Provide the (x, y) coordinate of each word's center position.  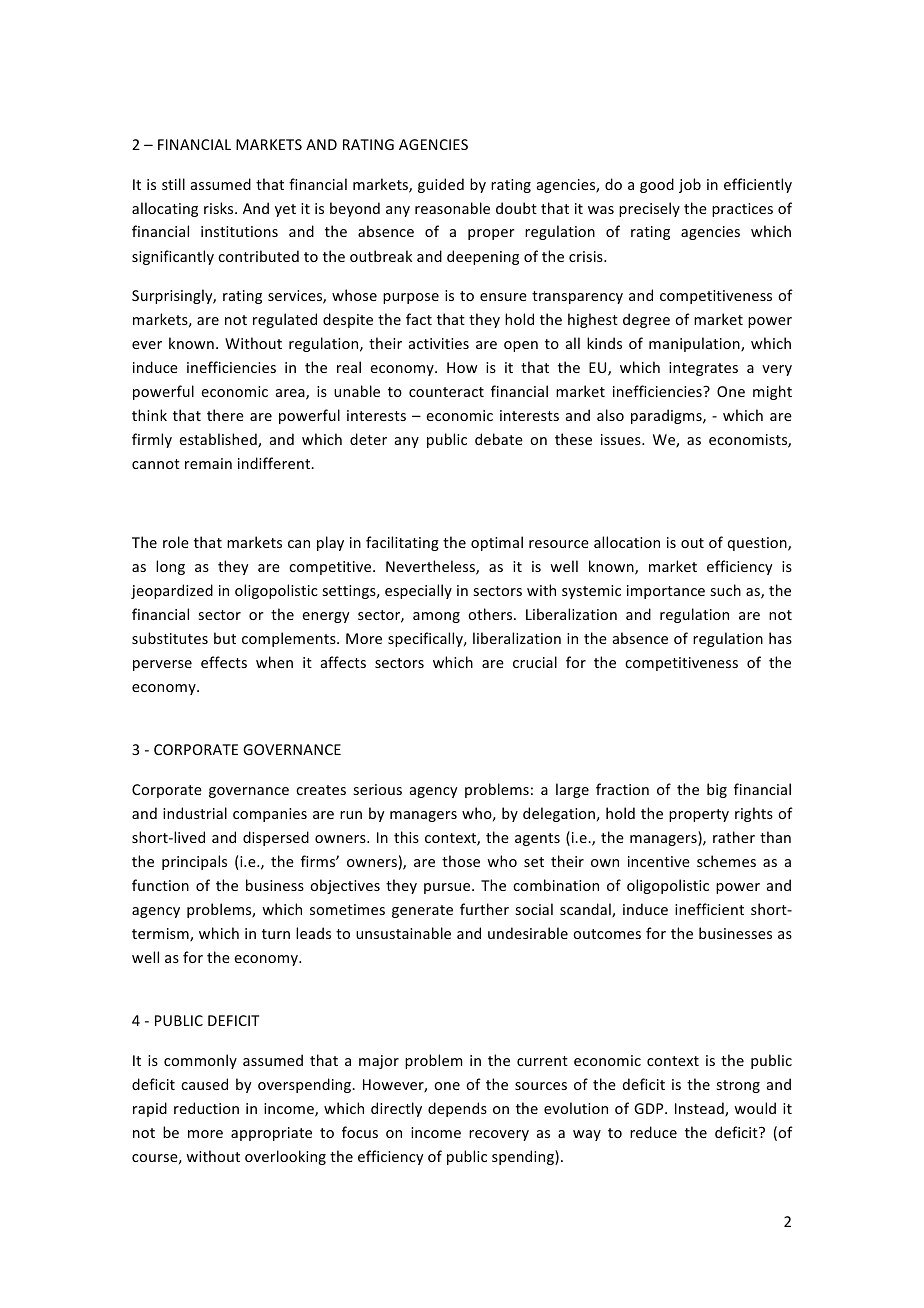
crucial (535, 662)
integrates (703, 369)
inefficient (709, 909)
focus (360, 1132)
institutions (239, 231)
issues (622, 439)
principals (194, 862)
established (219, 440)
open (521, 346)
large (572, 790)
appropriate (271, 1134)
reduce (653, 1132)
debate (499, 439)
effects (224, 662)
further (484, 909)
